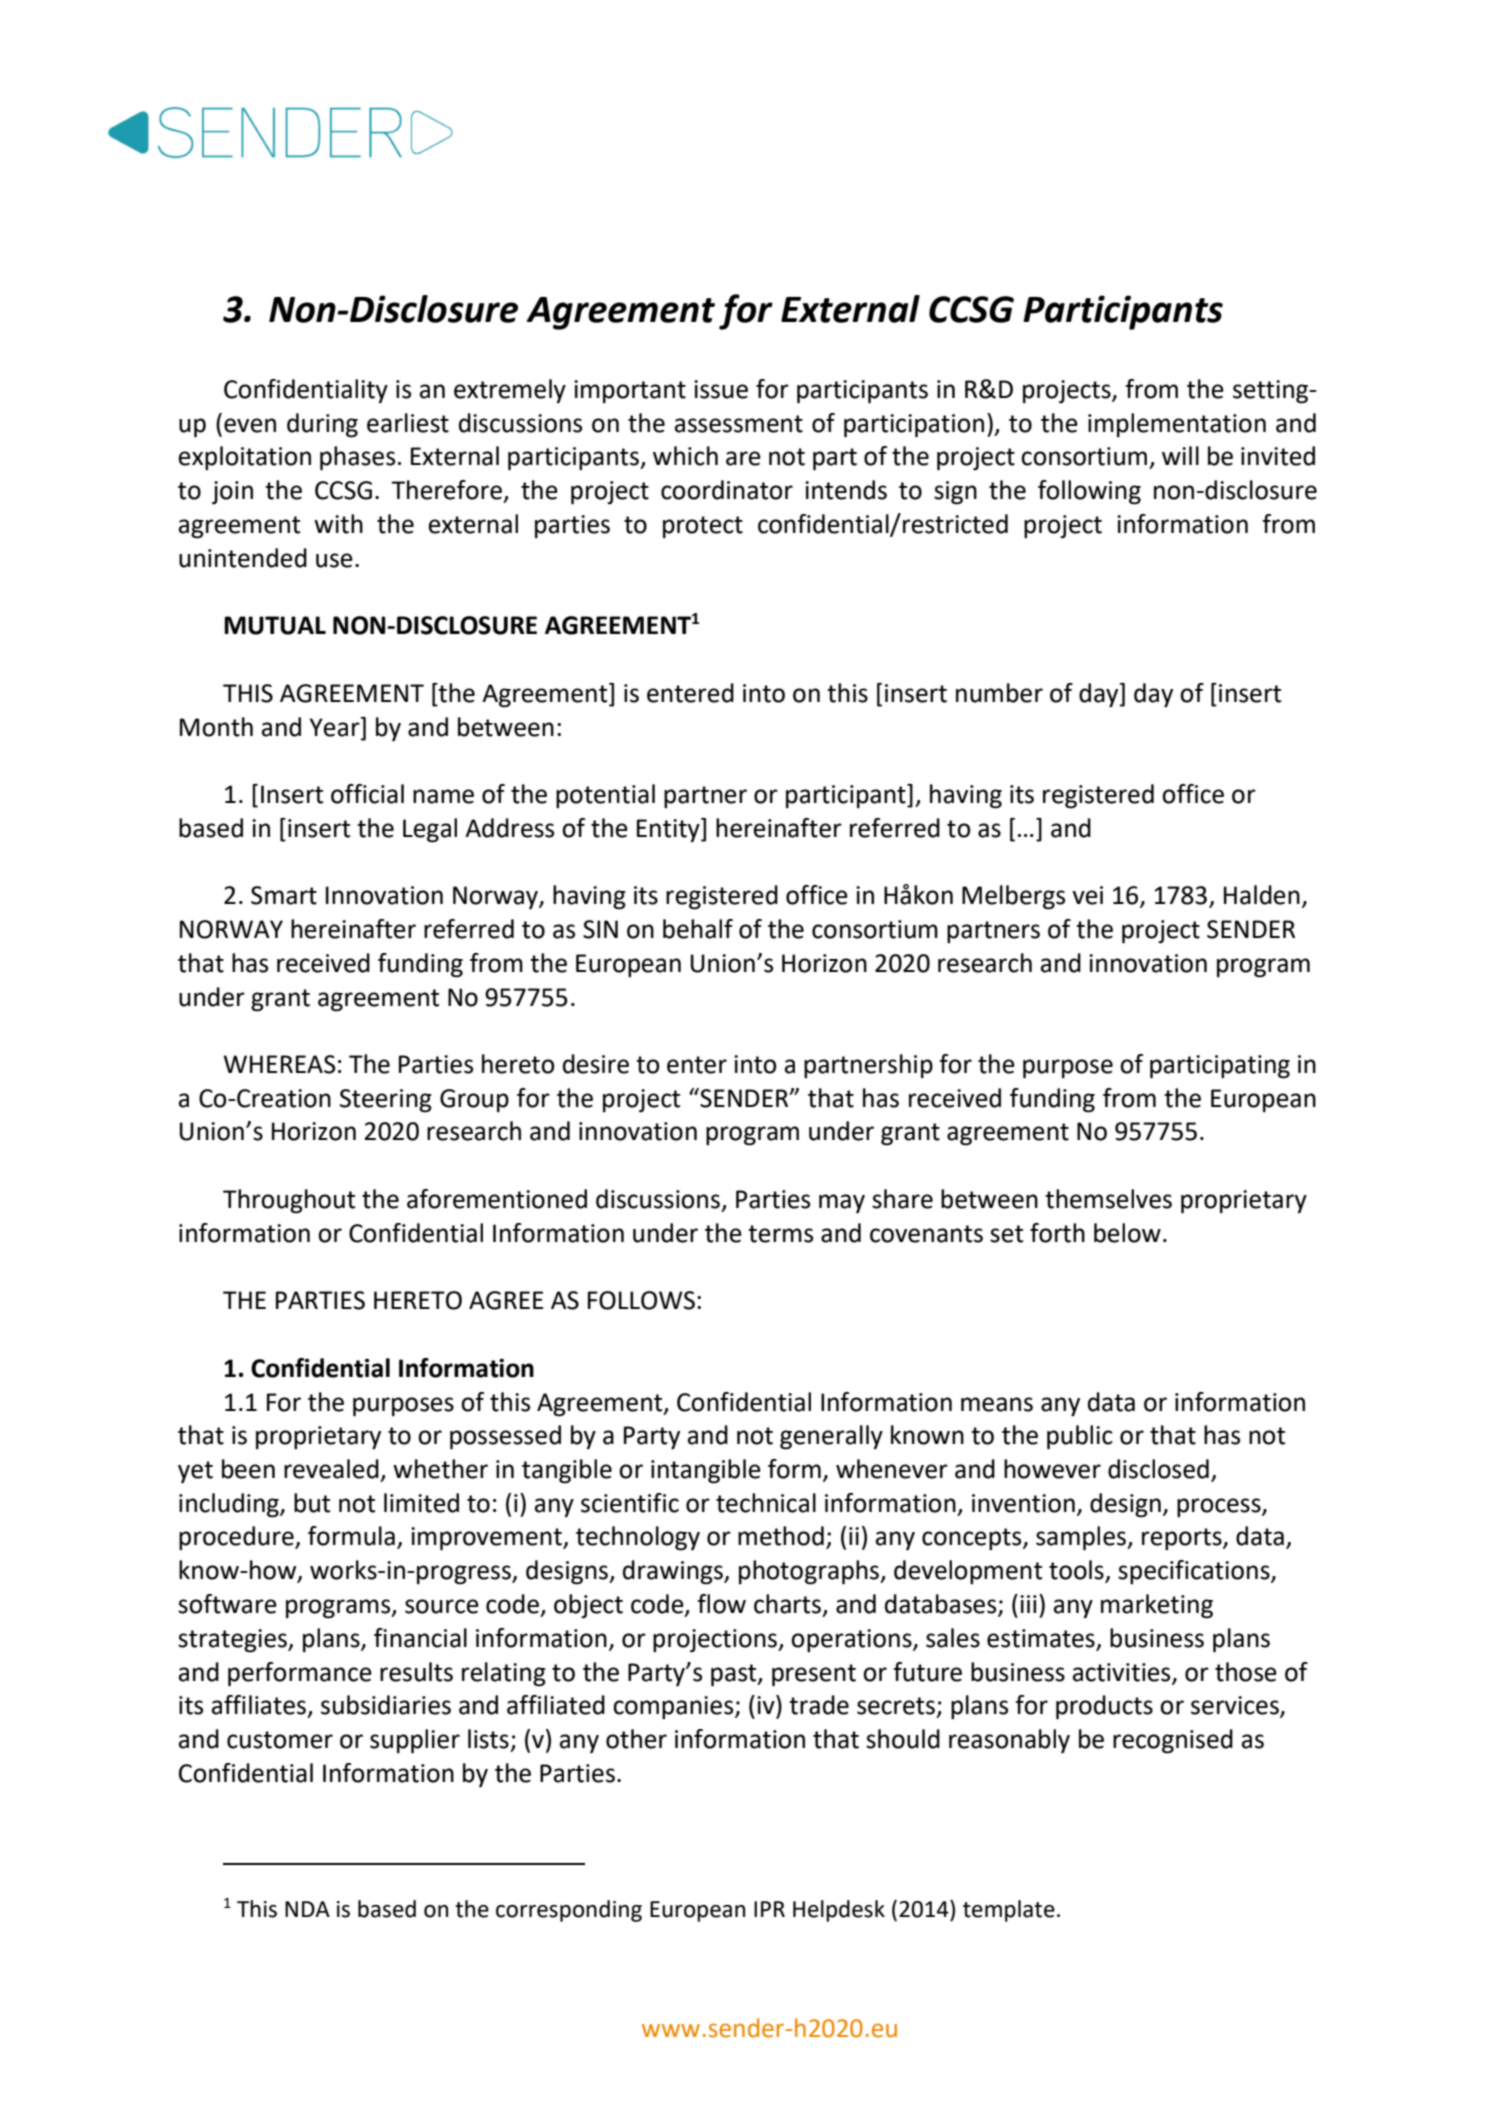  What do you see at coordinates (322, 425) in the document?
I see `during` at bounding box center [322, 425].
